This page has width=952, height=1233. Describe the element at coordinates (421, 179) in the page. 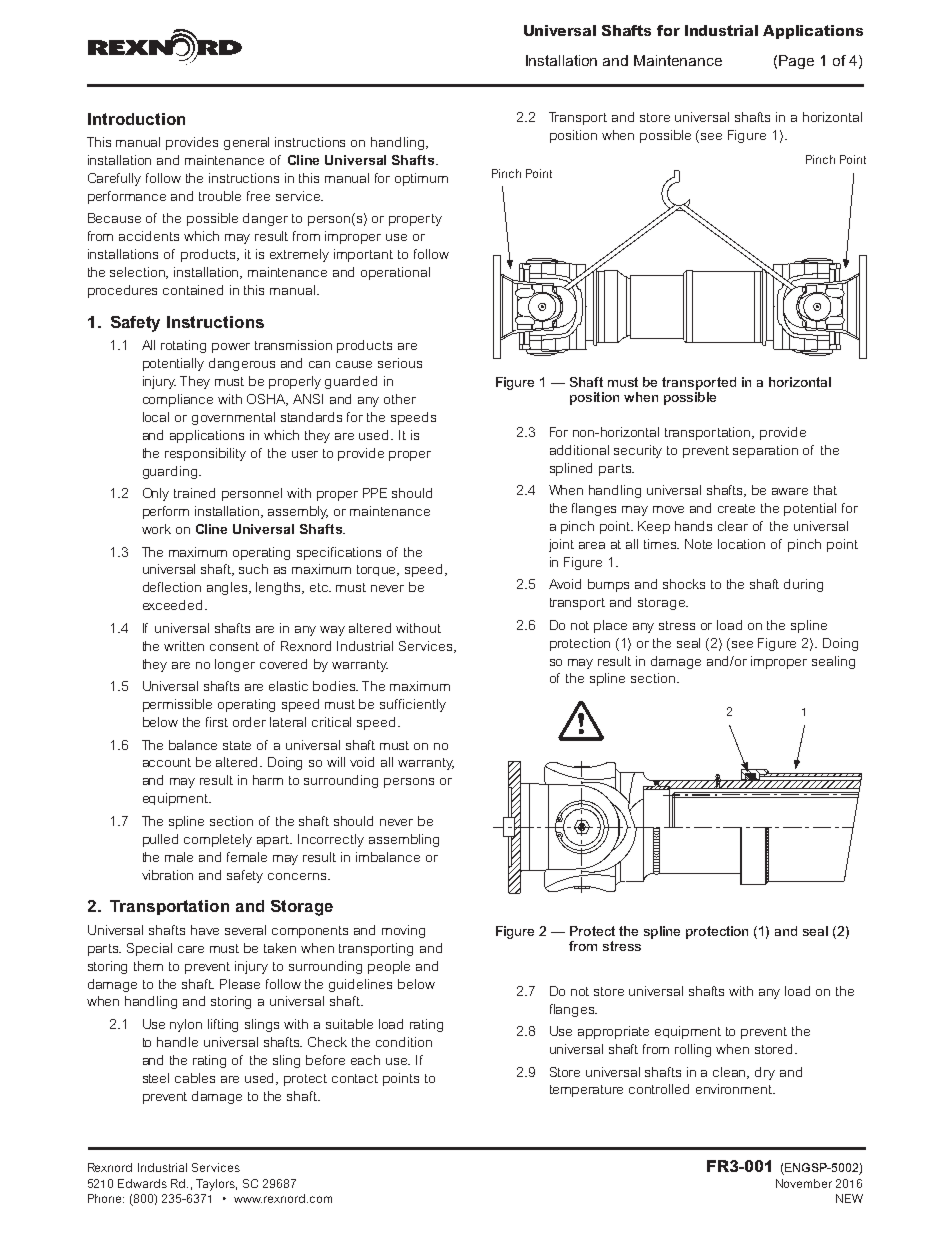

I see `optimum` at that location.
